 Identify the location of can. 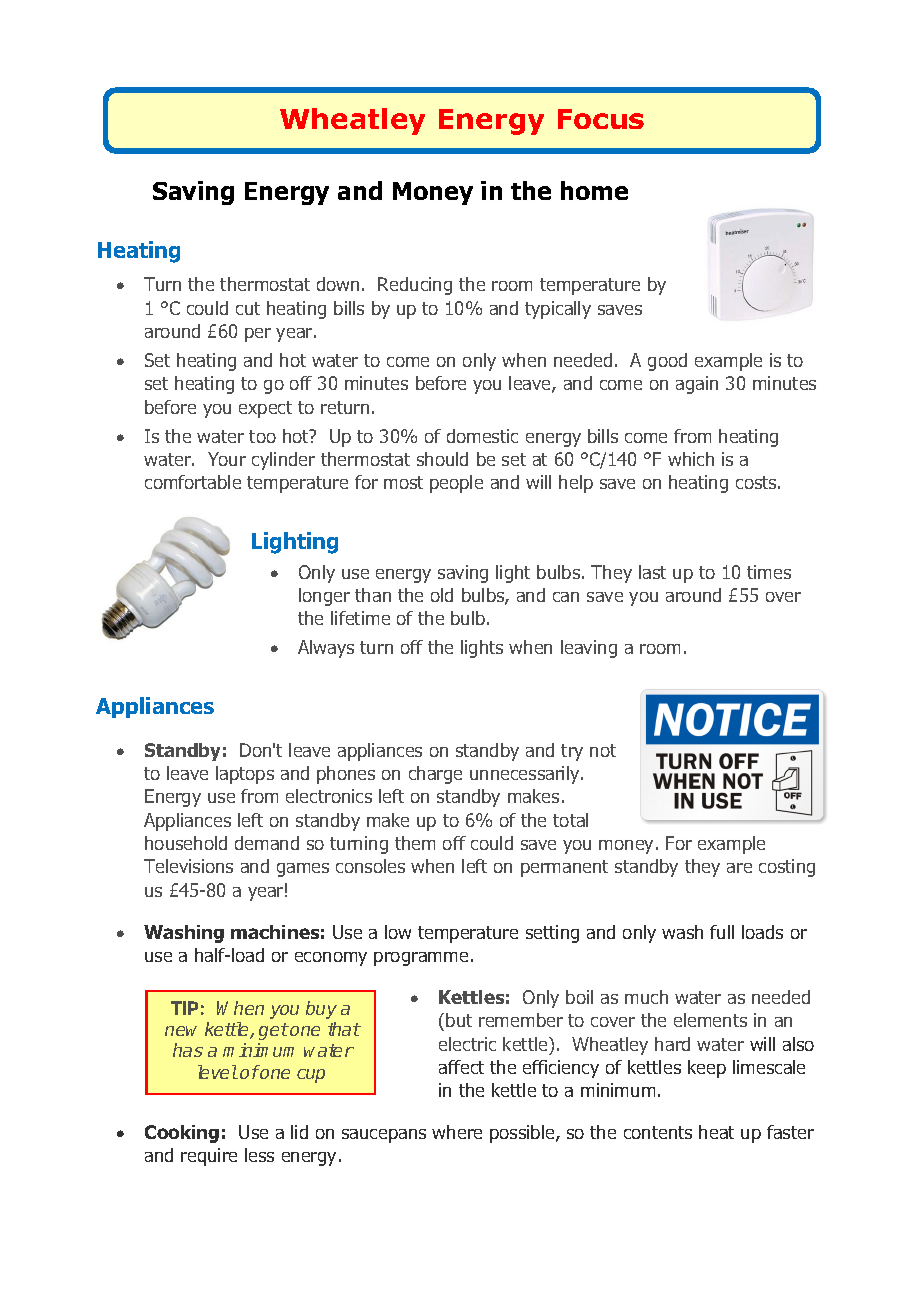
(566, 597).
